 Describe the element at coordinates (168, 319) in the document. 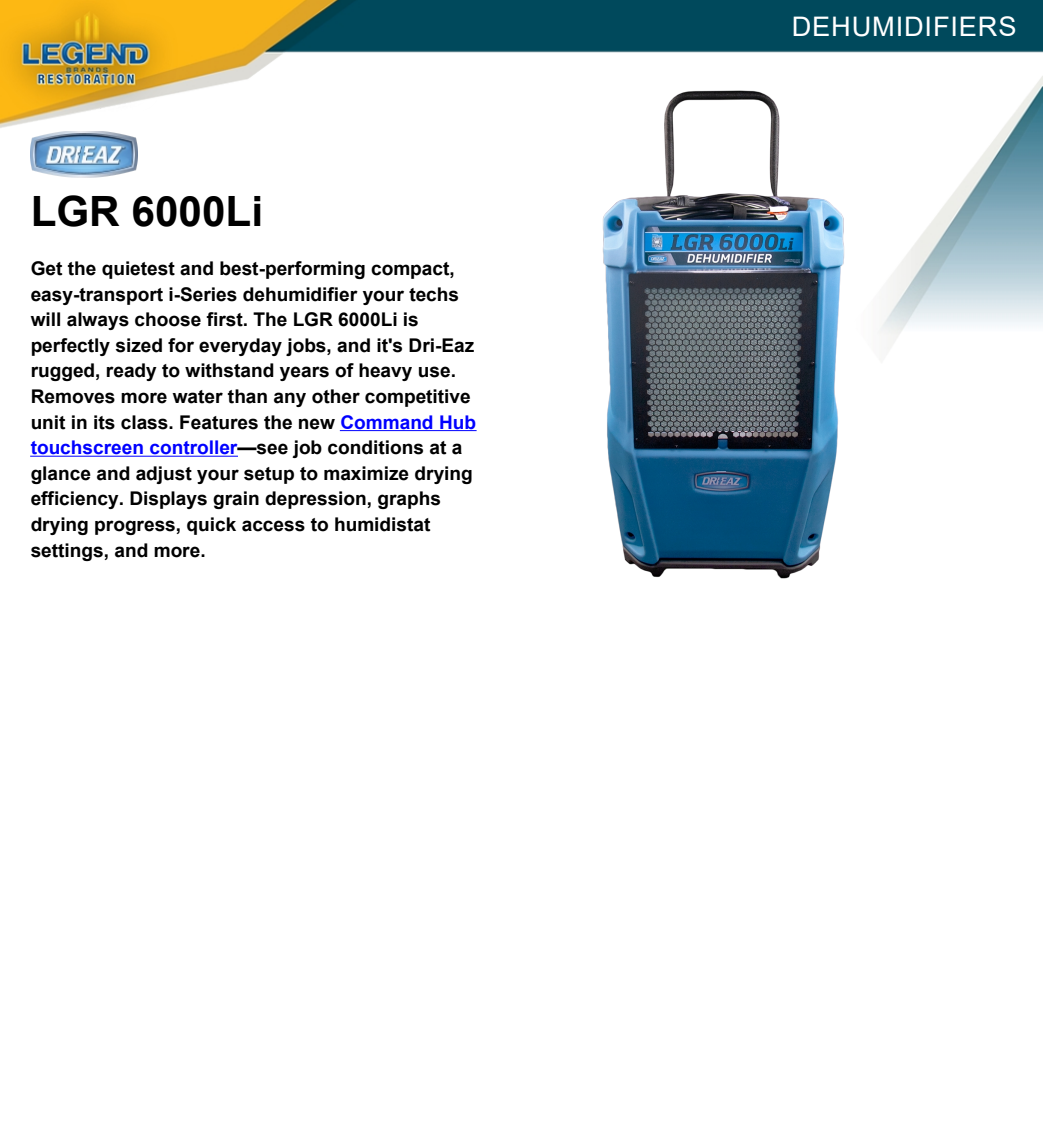

I see `choose` at that location.
